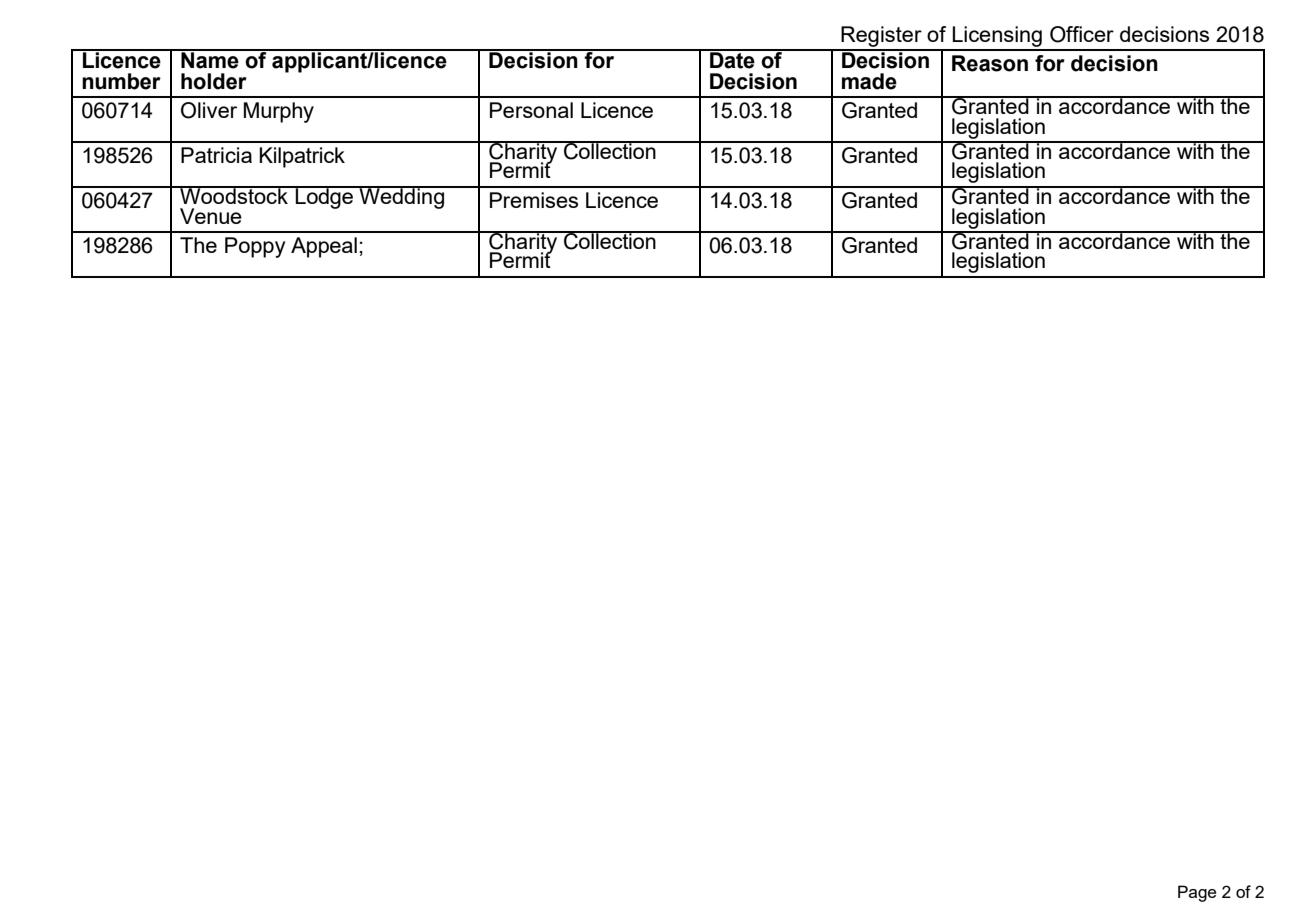  What do you see at coordinates (211, 216) in the screenshot?
I see `Venue` at bounding box center [211, 216].
